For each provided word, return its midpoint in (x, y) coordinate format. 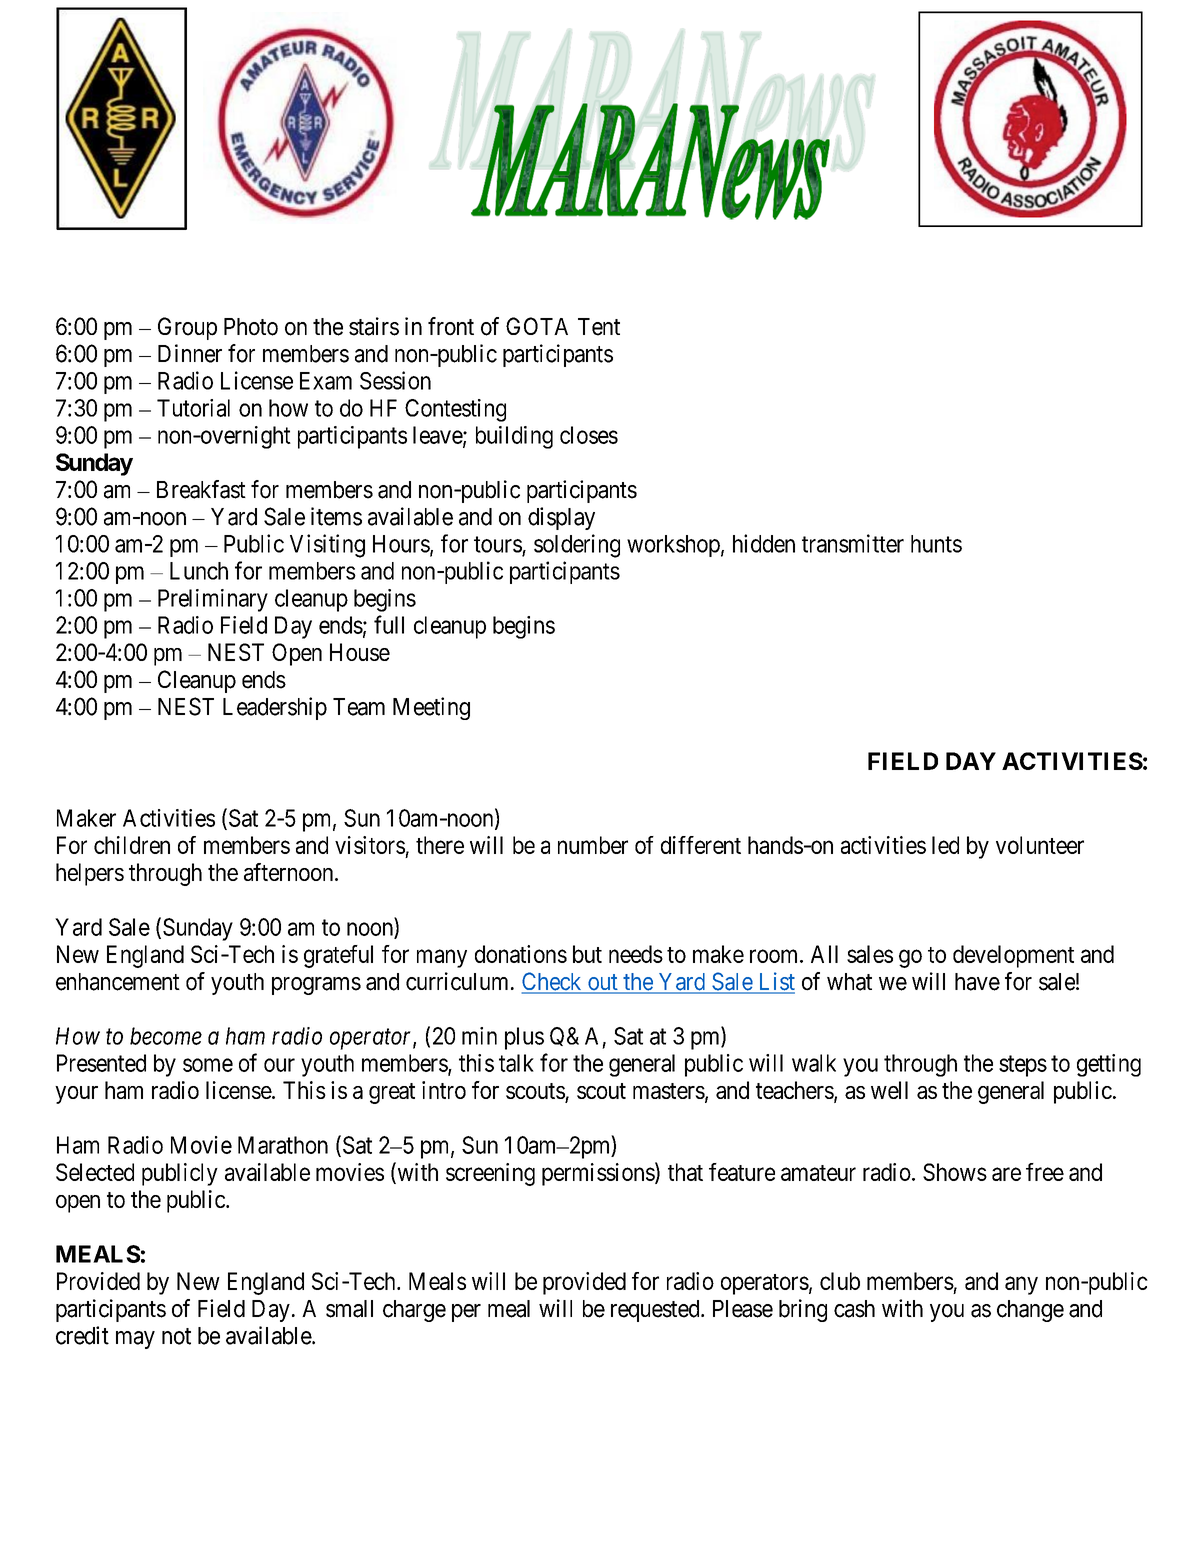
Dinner (190, 353)
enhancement (118, 982)
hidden (764, 543)
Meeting (431, 708)
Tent (599, 327)
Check (553, 982)
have (977, 982)
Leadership (275, 708)
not (176, 1336)
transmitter (853, 543)
